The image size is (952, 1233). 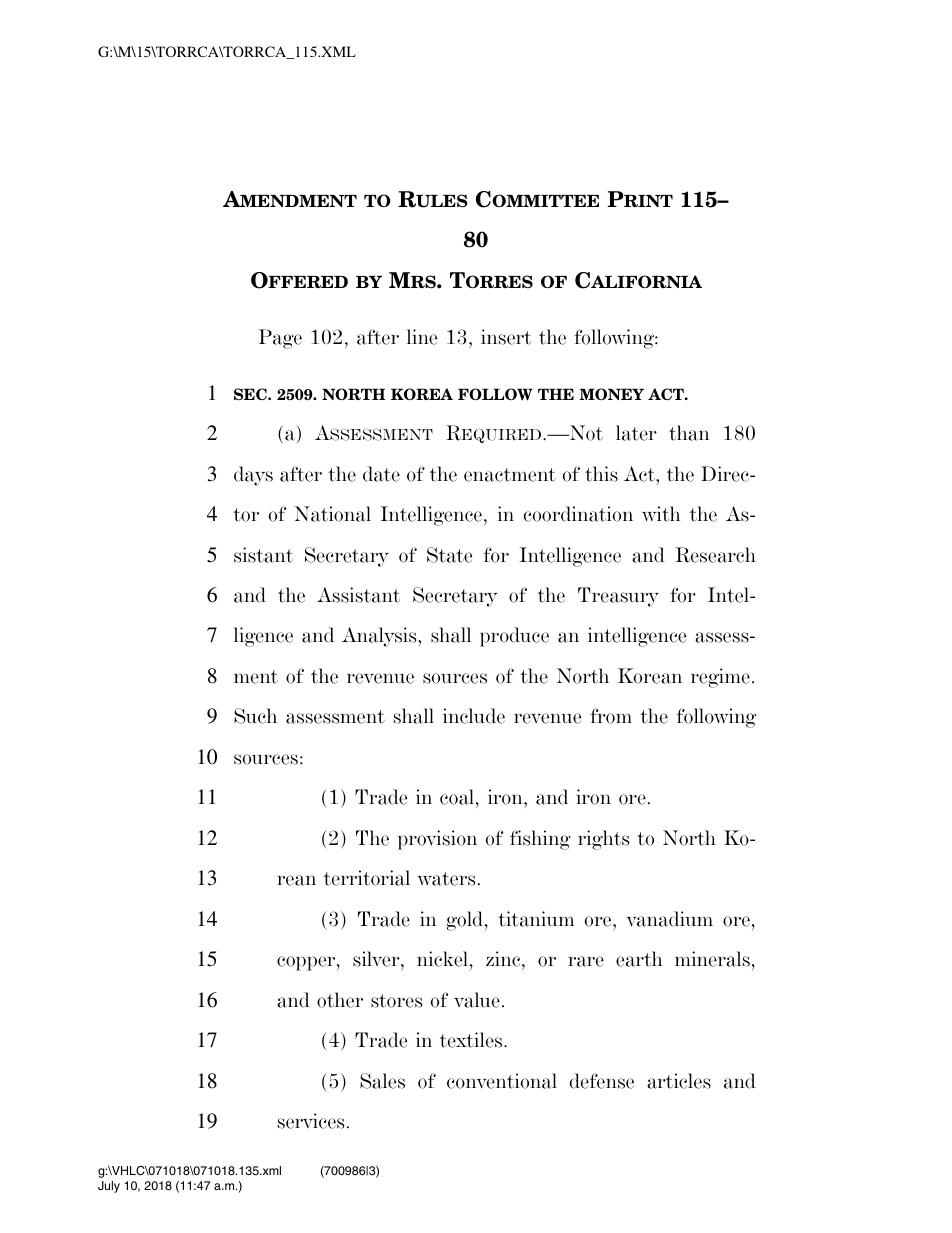 I want to click on services, so click(x=311, y=1121).
